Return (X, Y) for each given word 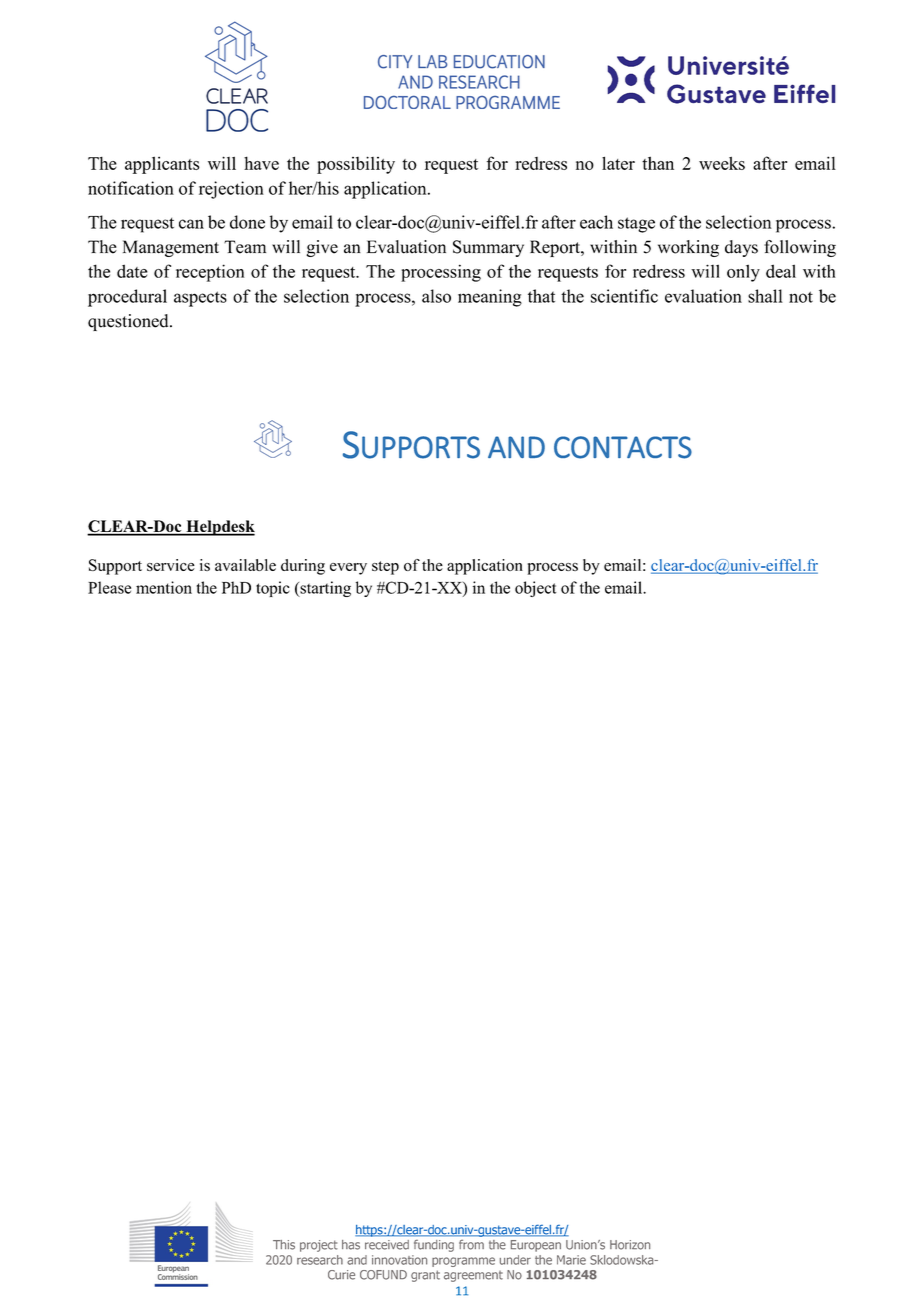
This (284, 1245)
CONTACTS (623, 447)
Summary (488, 248)
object (536, 589)
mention (164, 587)
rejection (231, 190)
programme (463, 1262)
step (385, 568)
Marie (571, 1260)
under (515, 1260)
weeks (722, 163)
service (171, 565)
